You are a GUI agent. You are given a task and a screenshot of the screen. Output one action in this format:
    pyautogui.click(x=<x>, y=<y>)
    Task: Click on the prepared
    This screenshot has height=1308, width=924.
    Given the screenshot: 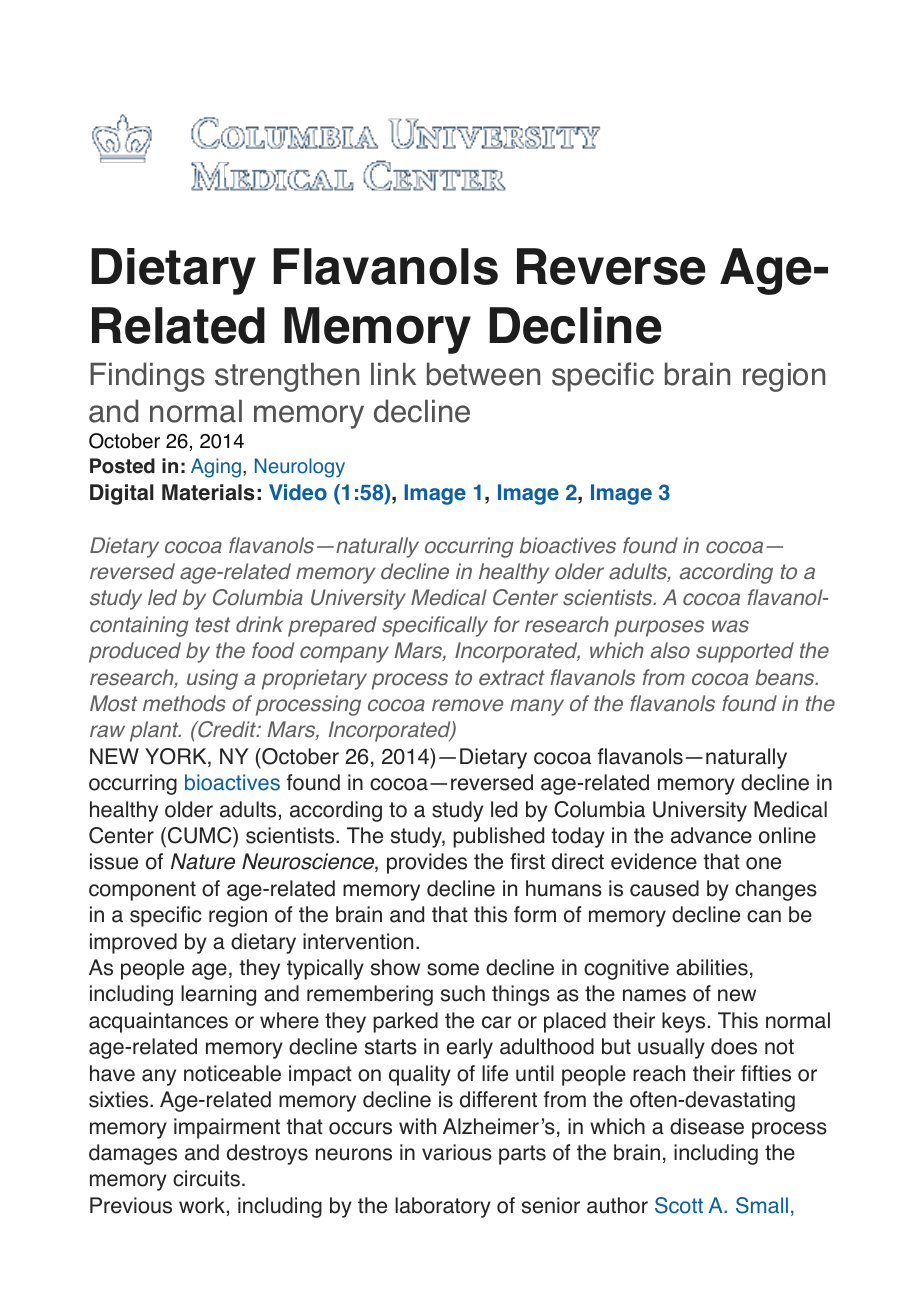 What is the action you would take?
    pyautogui.click(x=332, y=626)
